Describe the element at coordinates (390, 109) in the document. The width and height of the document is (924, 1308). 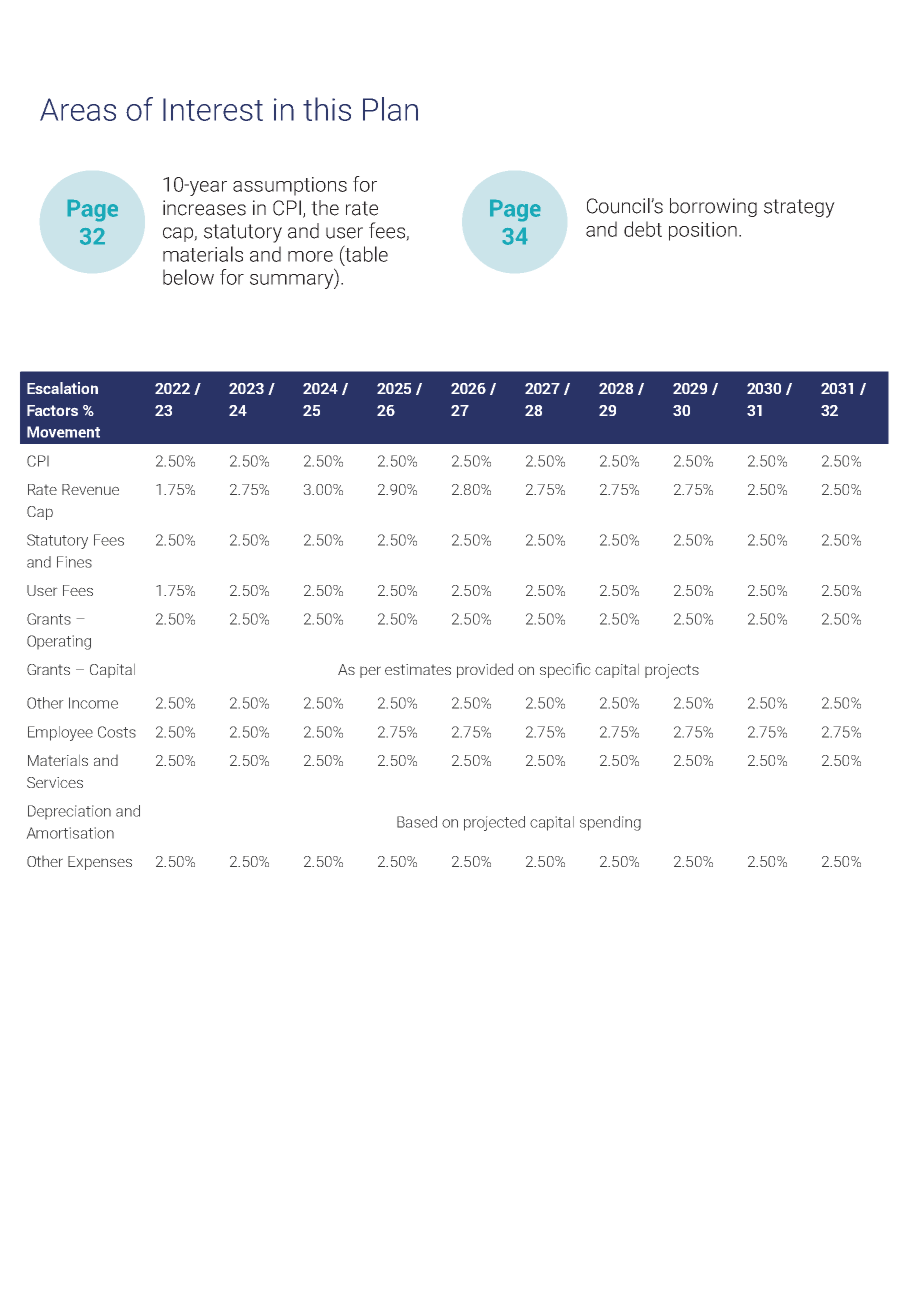
I see `Plan` at that location.
